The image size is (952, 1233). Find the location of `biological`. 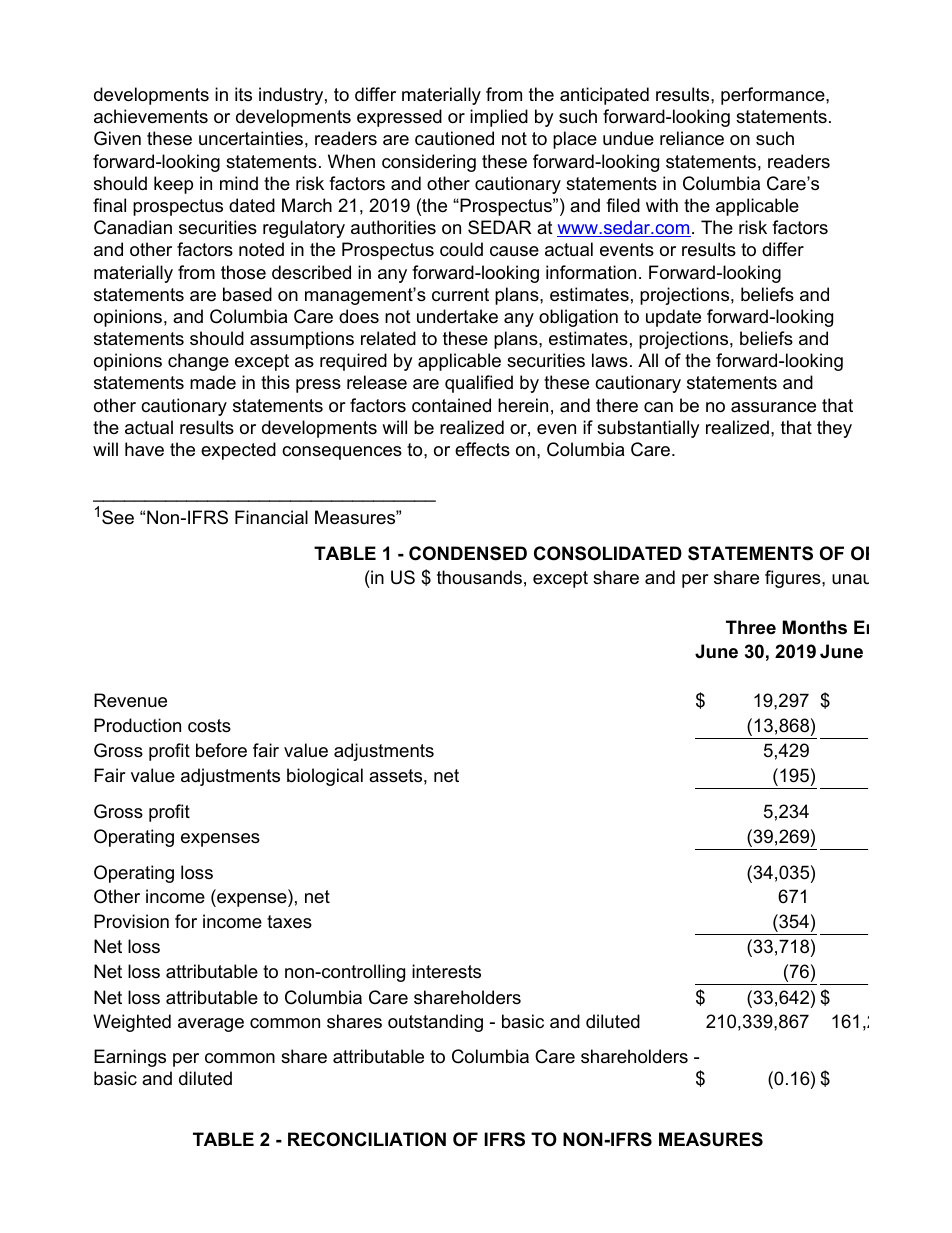

biological is located at coordinates (325, 777).
